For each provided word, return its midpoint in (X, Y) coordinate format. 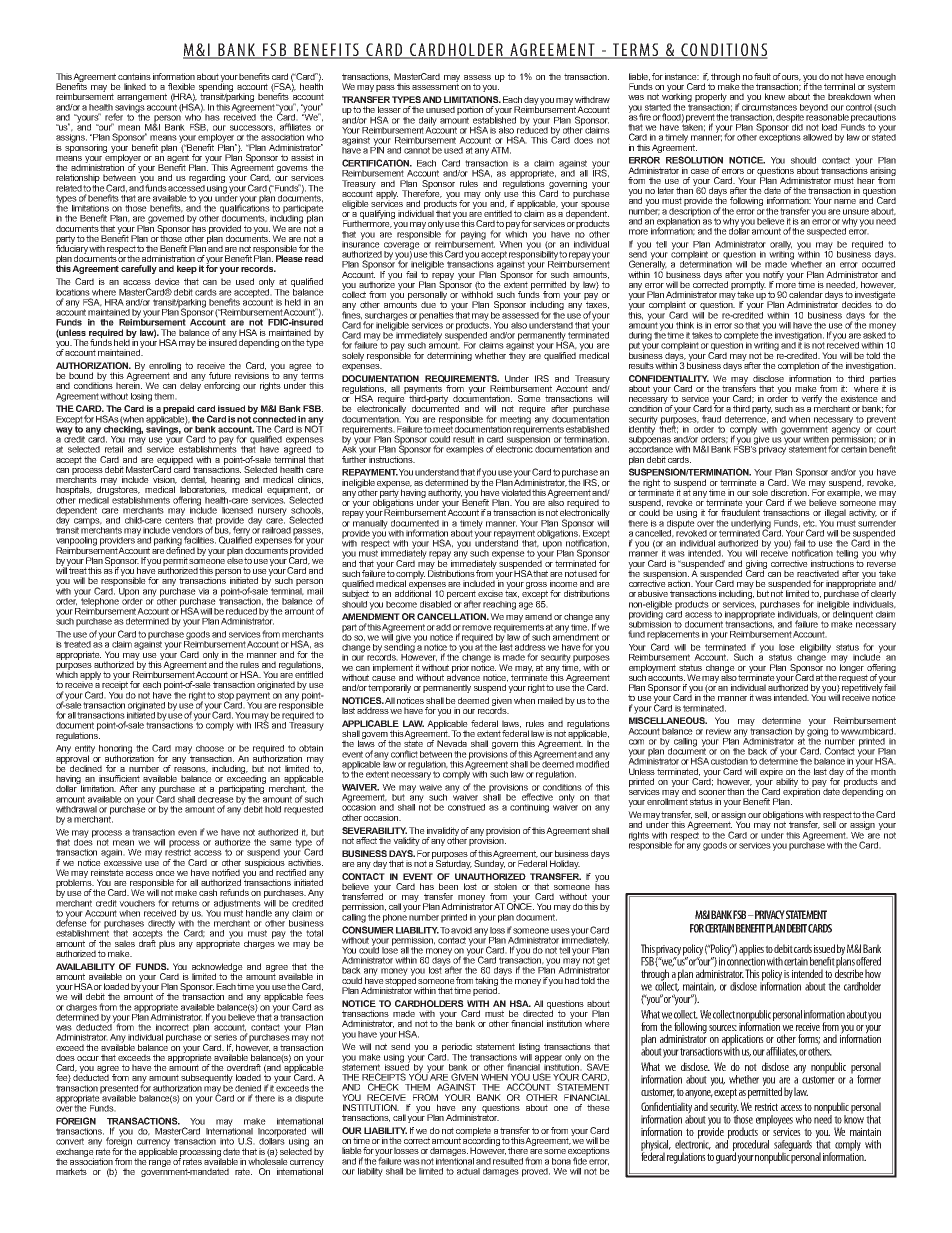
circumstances (769, 106)
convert (70, 1141)
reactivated (818, 573)
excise (490, 593)
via (203, 591)
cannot (417, 150)
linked (135, 86)
